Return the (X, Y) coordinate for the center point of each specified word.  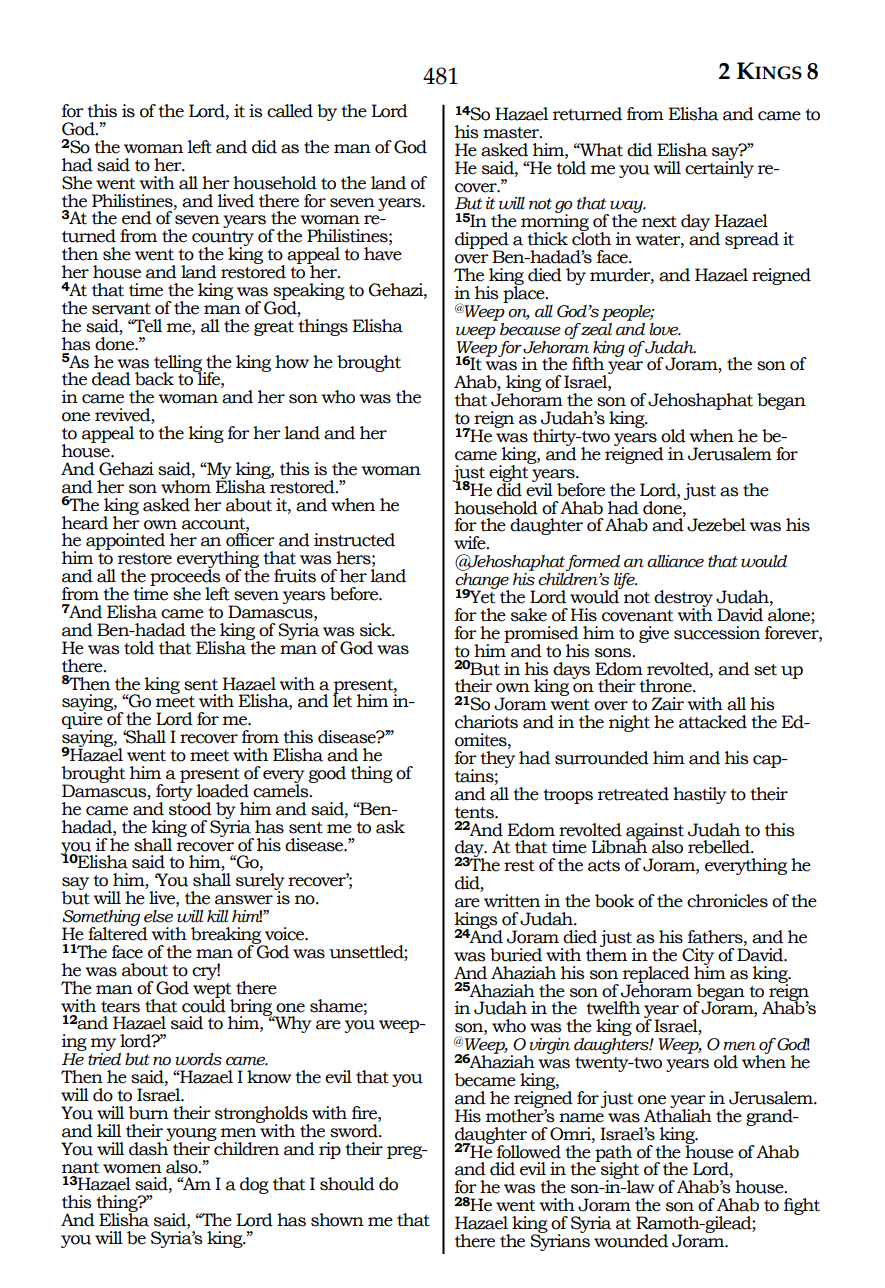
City (698, 957)
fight (802, 1206)
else (158, 916)
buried (516, 955)
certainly (719, 168)
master (512, 133)
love (665, 329)
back (154, 379)
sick (377, 630)
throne (666, 686)
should (347, 1184)
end (137, 218)
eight (510, 473)
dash (150, 1147)
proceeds (186, 578)
